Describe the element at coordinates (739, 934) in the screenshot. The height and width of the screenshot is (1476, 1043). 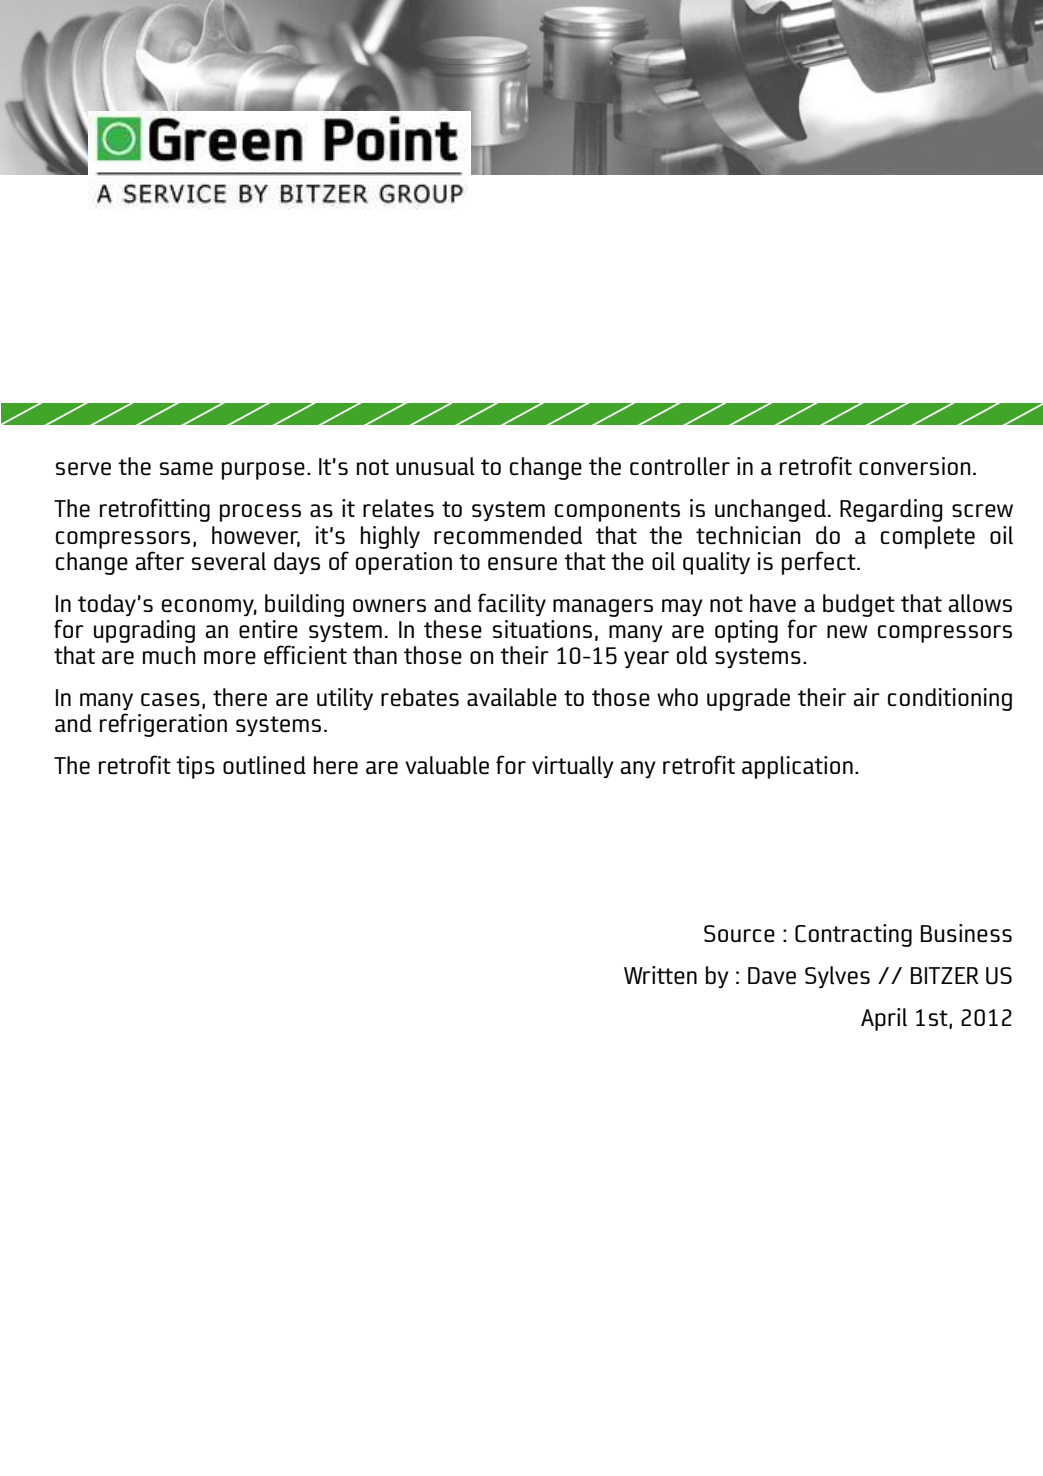
I see `Source` at that location.
